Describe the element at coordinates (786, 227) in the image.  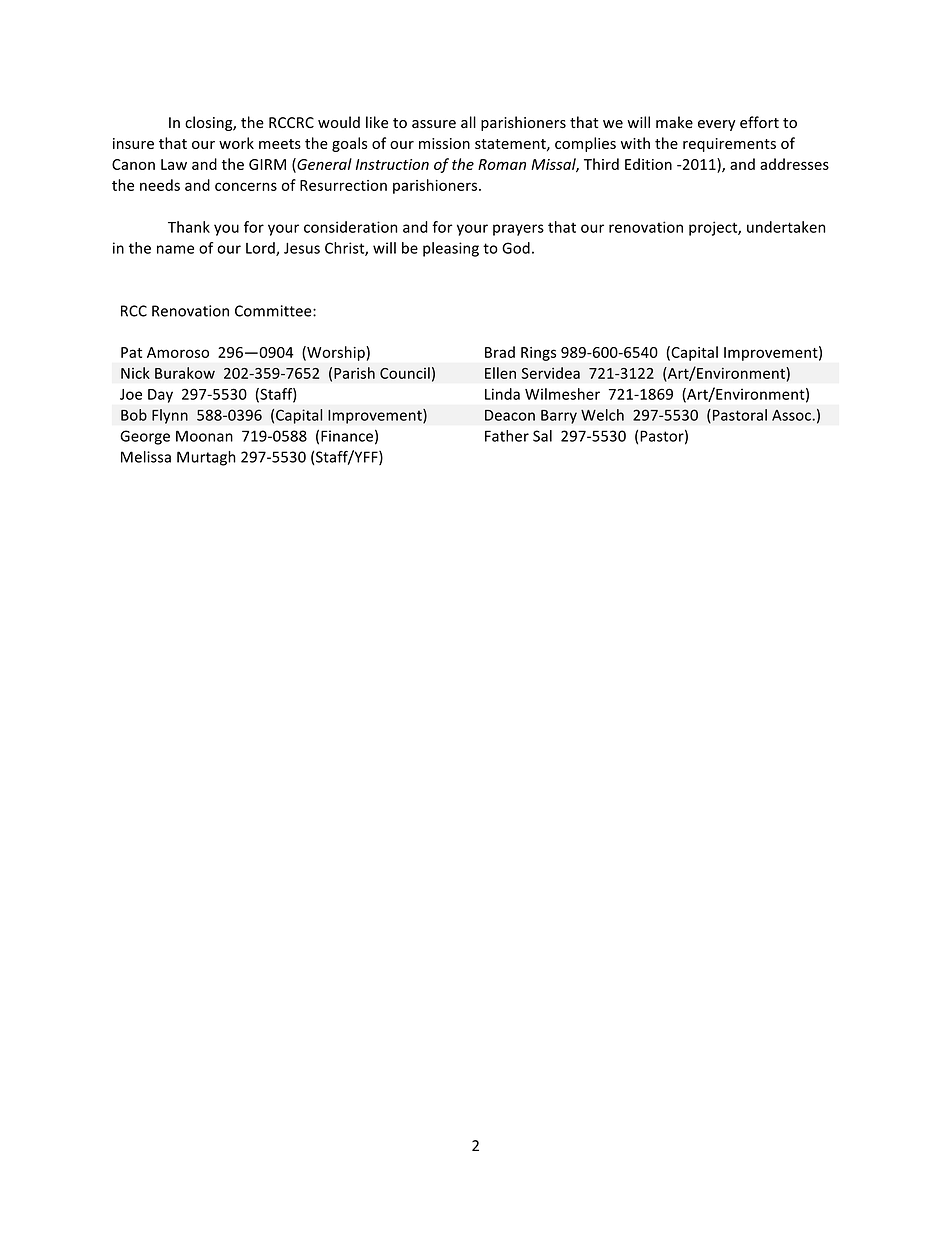
I see `undertaken` at that location.
